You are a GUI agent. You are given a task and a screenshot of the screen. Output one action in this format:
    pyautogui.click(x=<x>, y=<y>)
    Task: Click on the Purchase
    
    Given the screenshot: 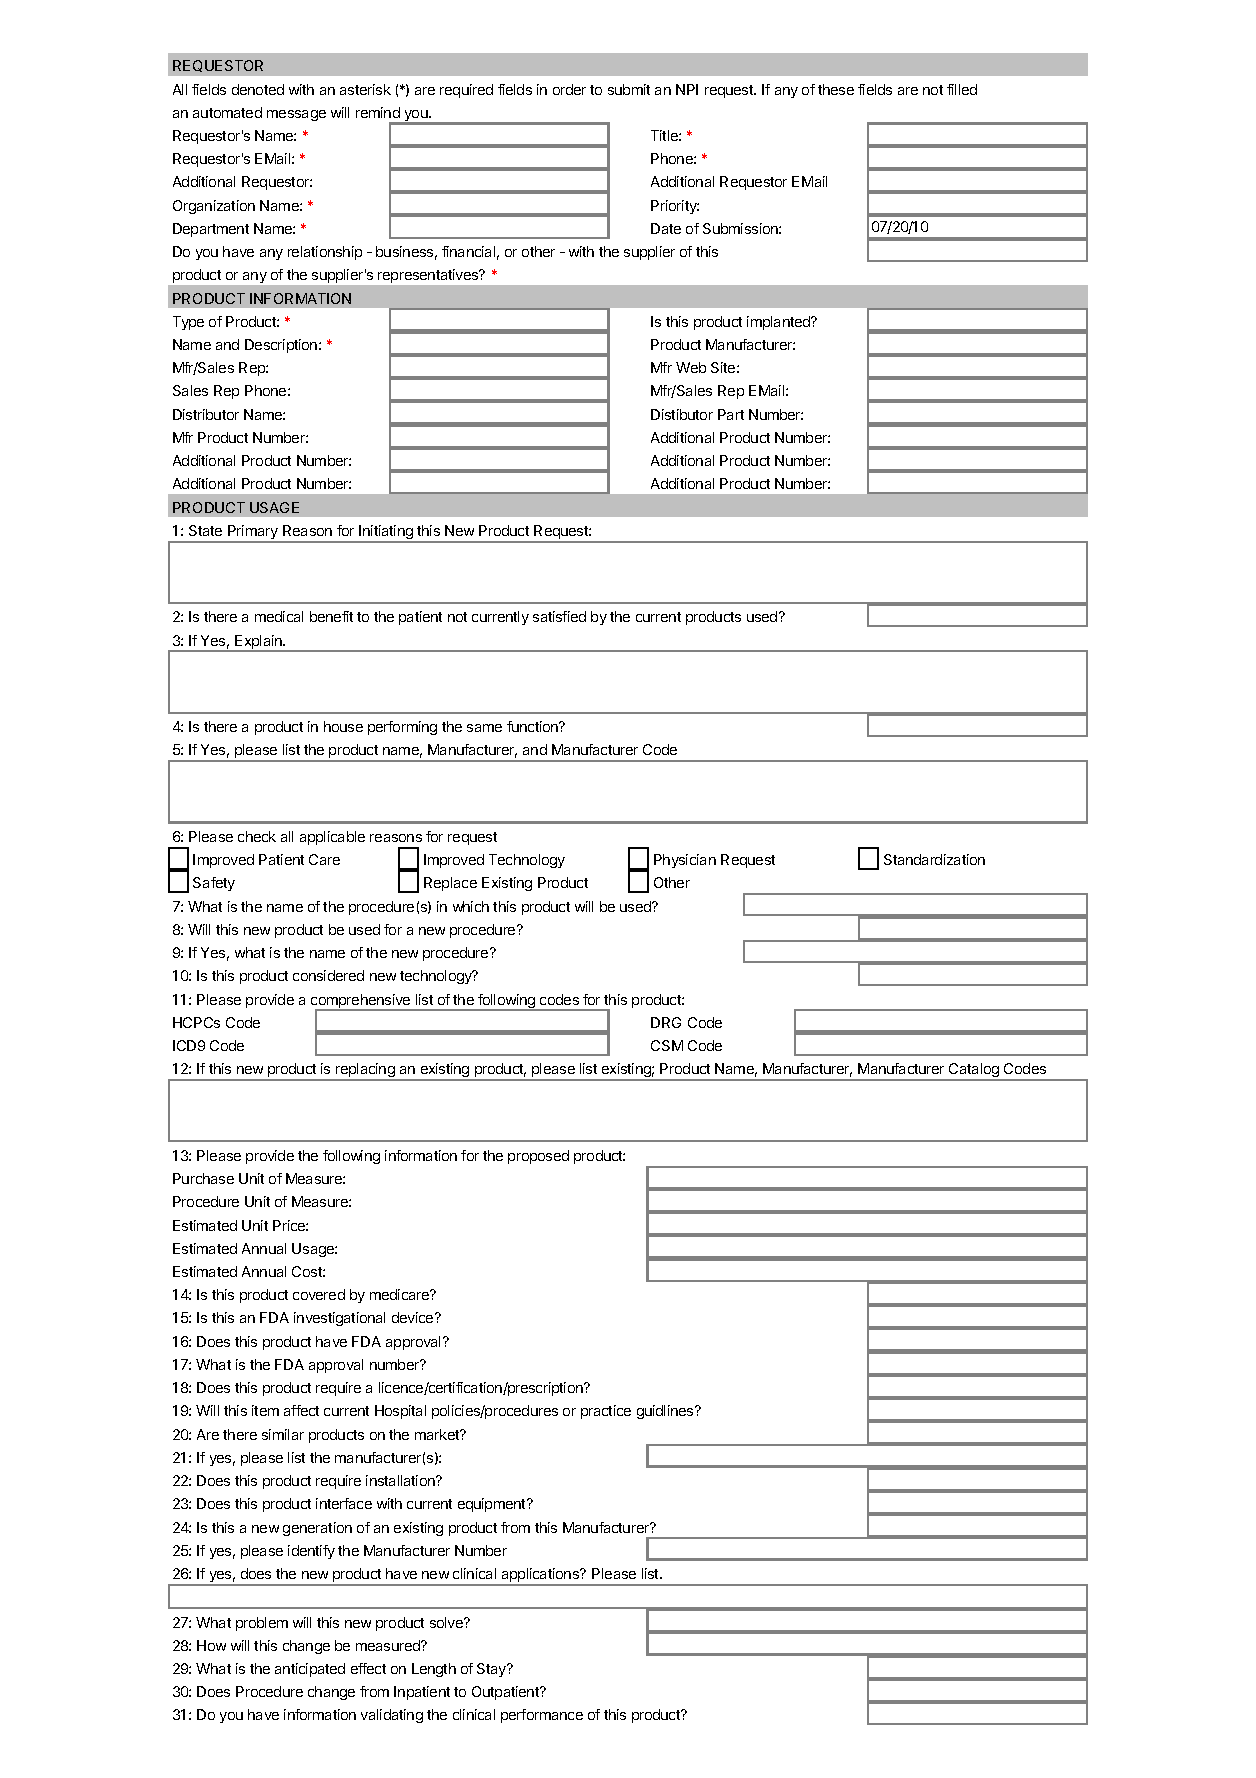 What is the action you would take?
    pyautogui.click(x=203, y=1178)
